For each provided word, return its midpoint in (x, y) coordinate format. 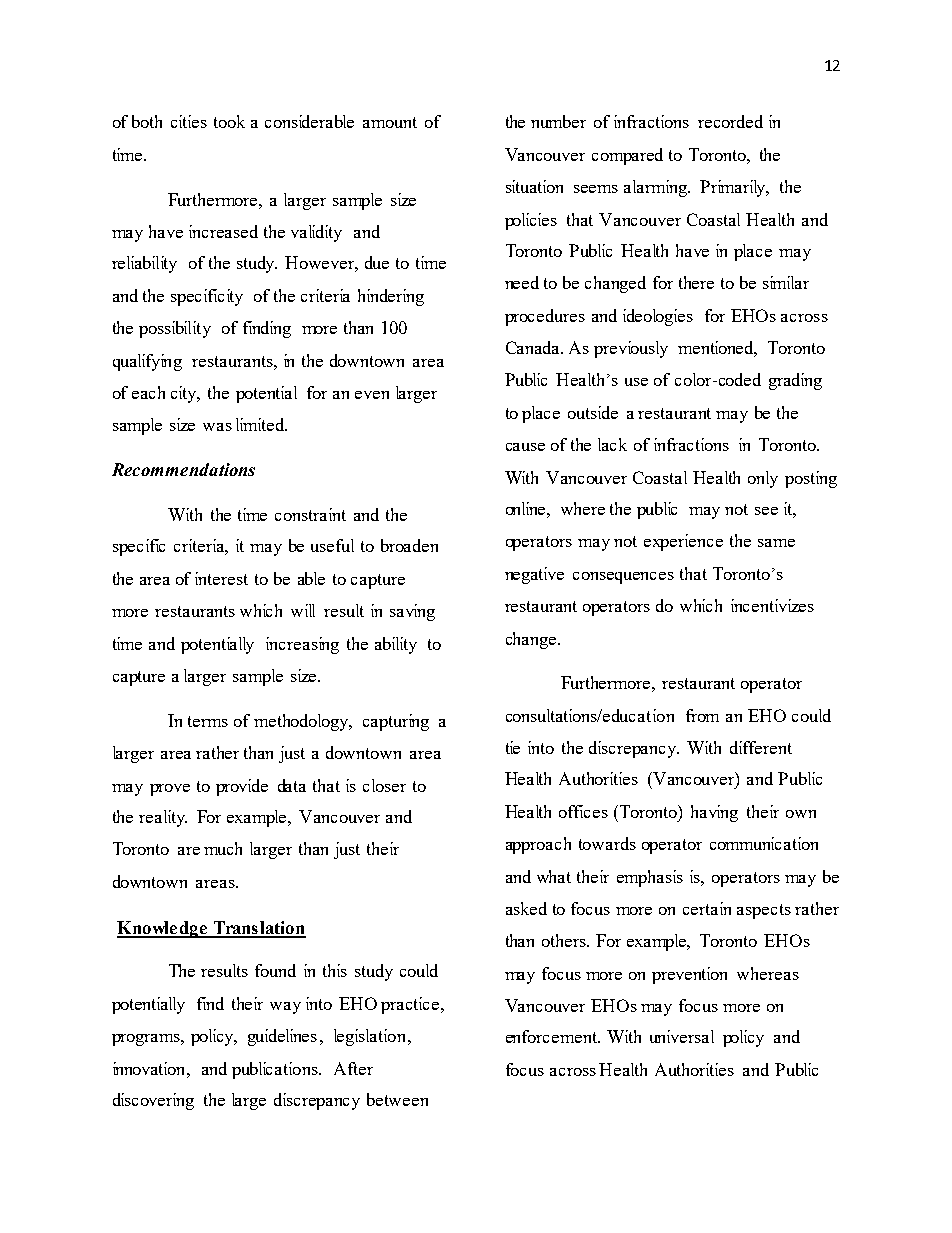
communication (764, 843)
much (223, 848)
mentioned (717, 349)
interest (221, 578)
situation (534, 186)
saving (412, 612)
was (217, 427)
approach (538, 845)
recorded (730, 121)
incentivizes (772, 605)
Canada (534, 347)
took (229, 121)
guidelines (282, 1037)
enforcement (552, 1036)
